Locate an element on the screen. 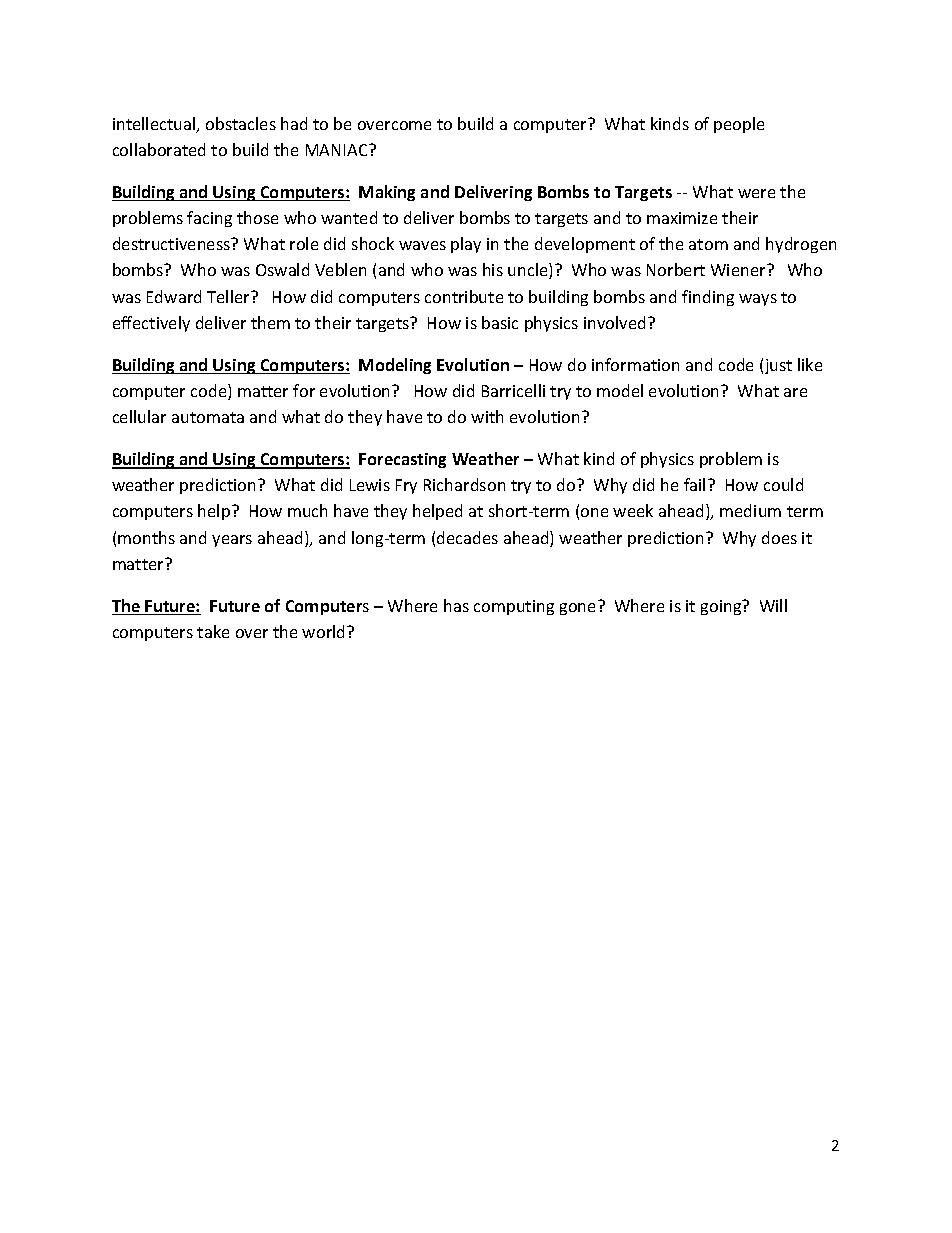 The width and height of the screenshot is (952, 1233). take is located at coordinates (213, 631).
